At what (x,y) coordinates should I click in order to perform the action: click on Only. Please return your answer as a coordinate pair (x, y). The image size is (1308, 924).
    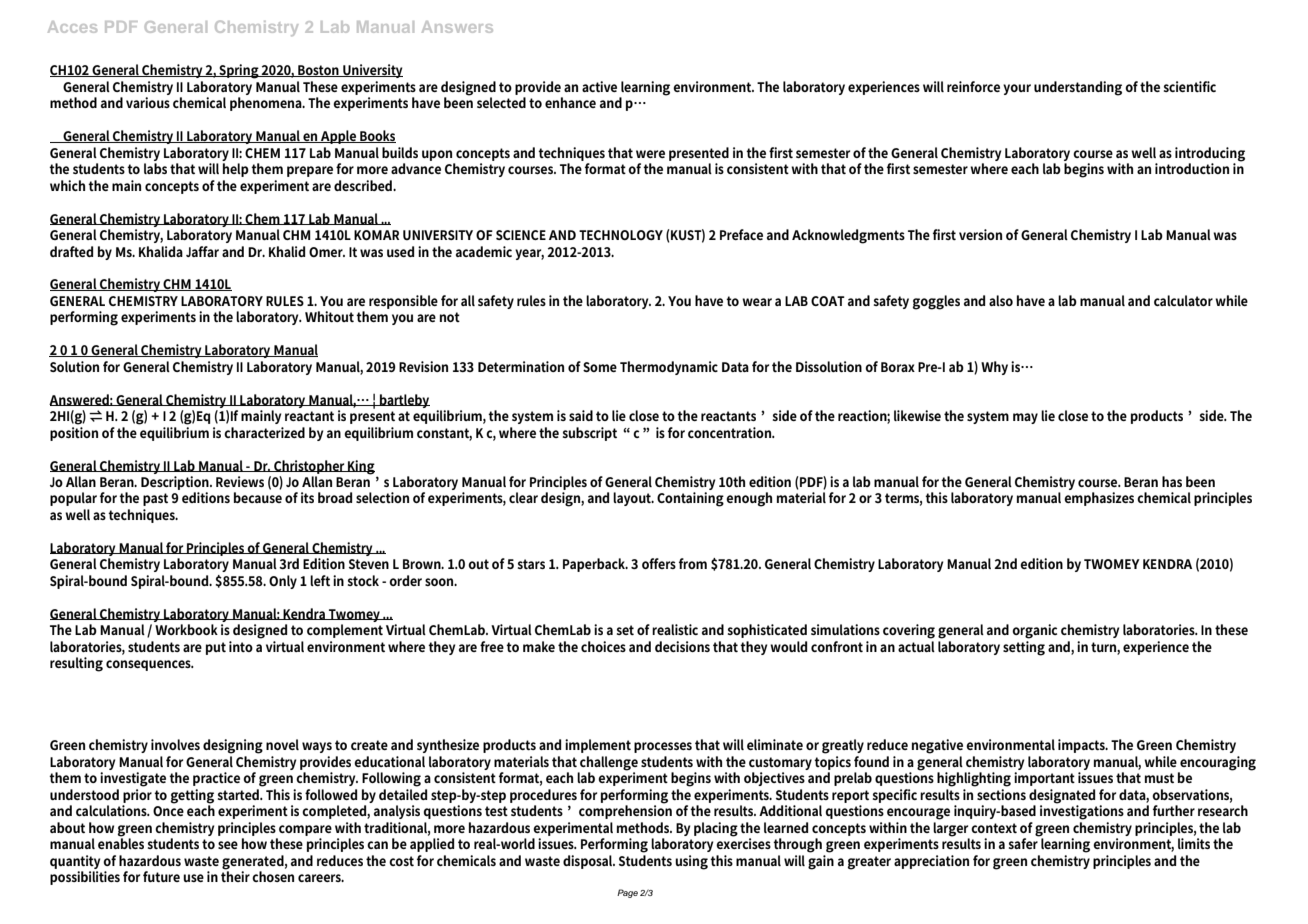
    Looking at the image, I should click on (283, 582).
